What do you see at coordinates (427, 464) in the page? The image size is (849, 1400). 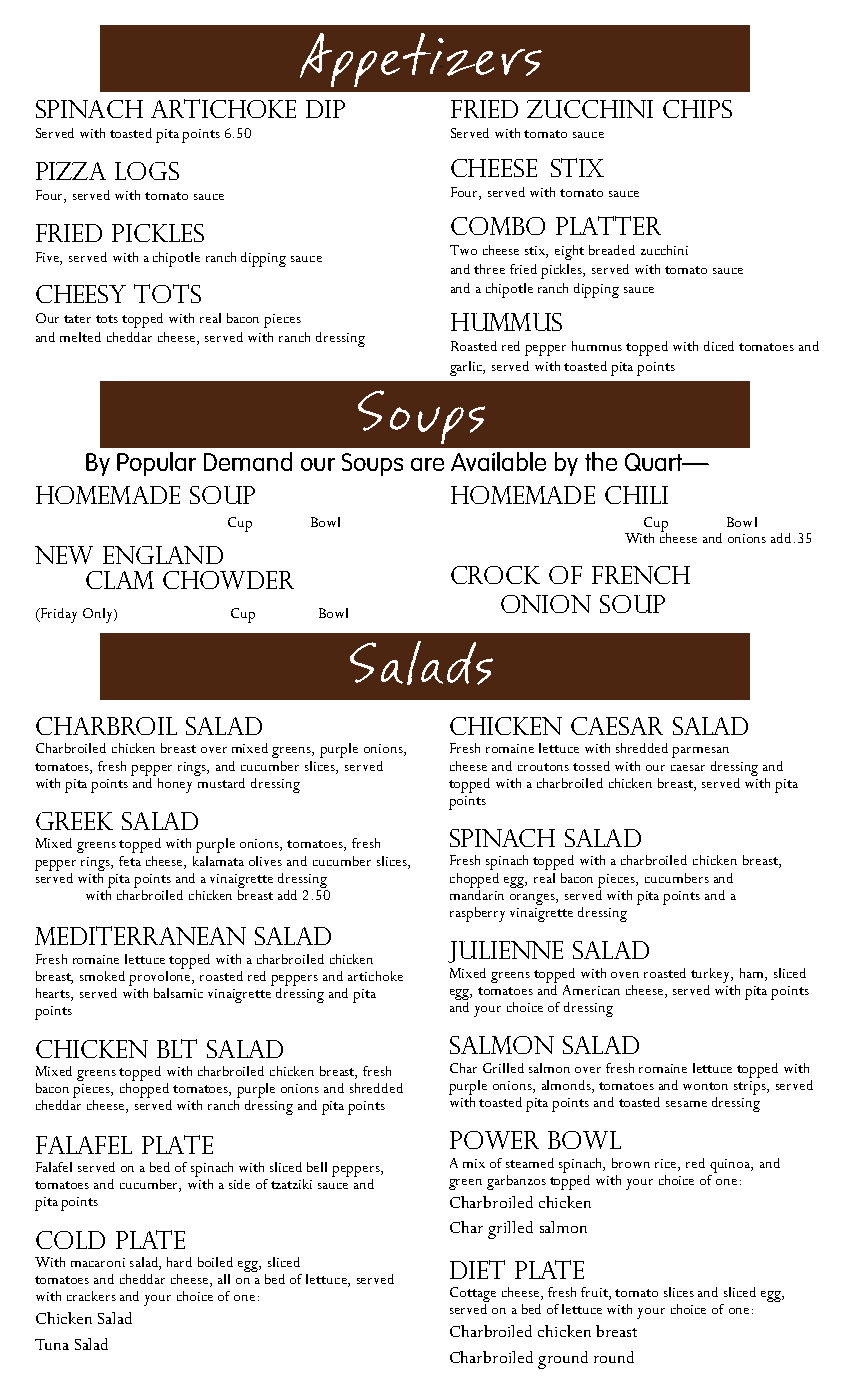 I see `are` at bounding box center [427, 464].
